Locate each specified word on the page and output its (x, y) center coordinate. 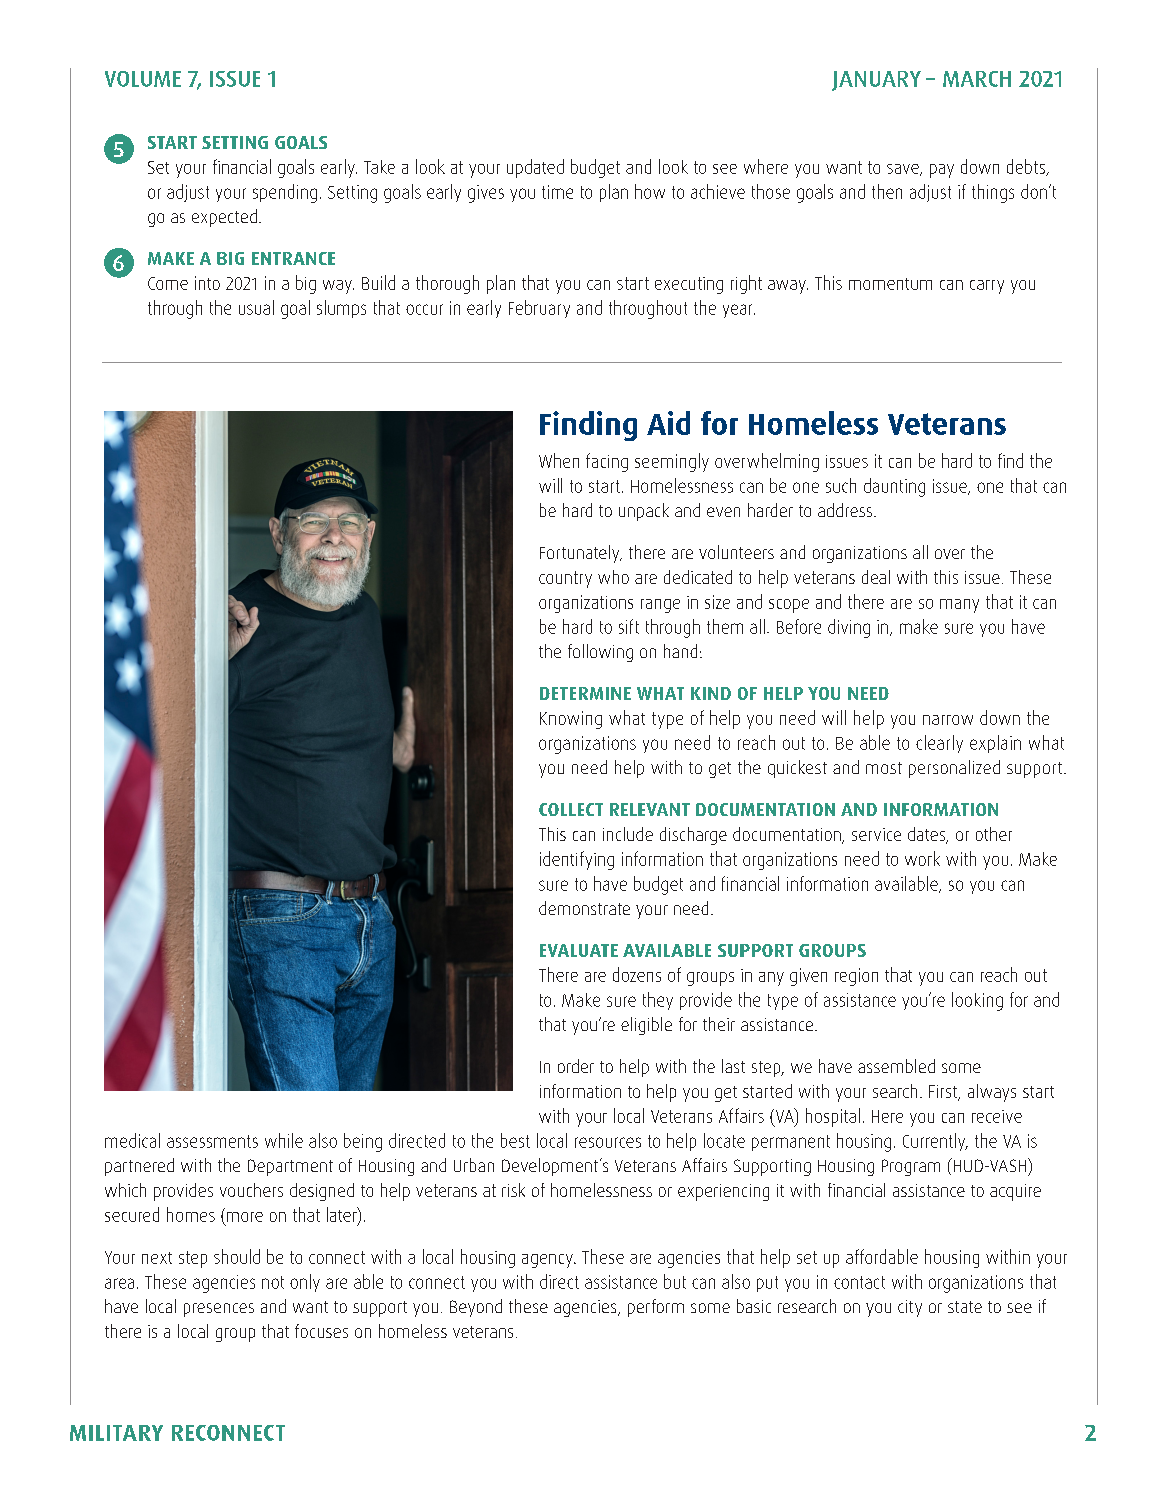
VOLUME (143, 79)
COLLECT (571, 809)
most (884, 768)
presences (219, 1310)
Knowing (571, 720)
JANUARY (876, 81)
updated (535, 168)
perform (656, 1308)
